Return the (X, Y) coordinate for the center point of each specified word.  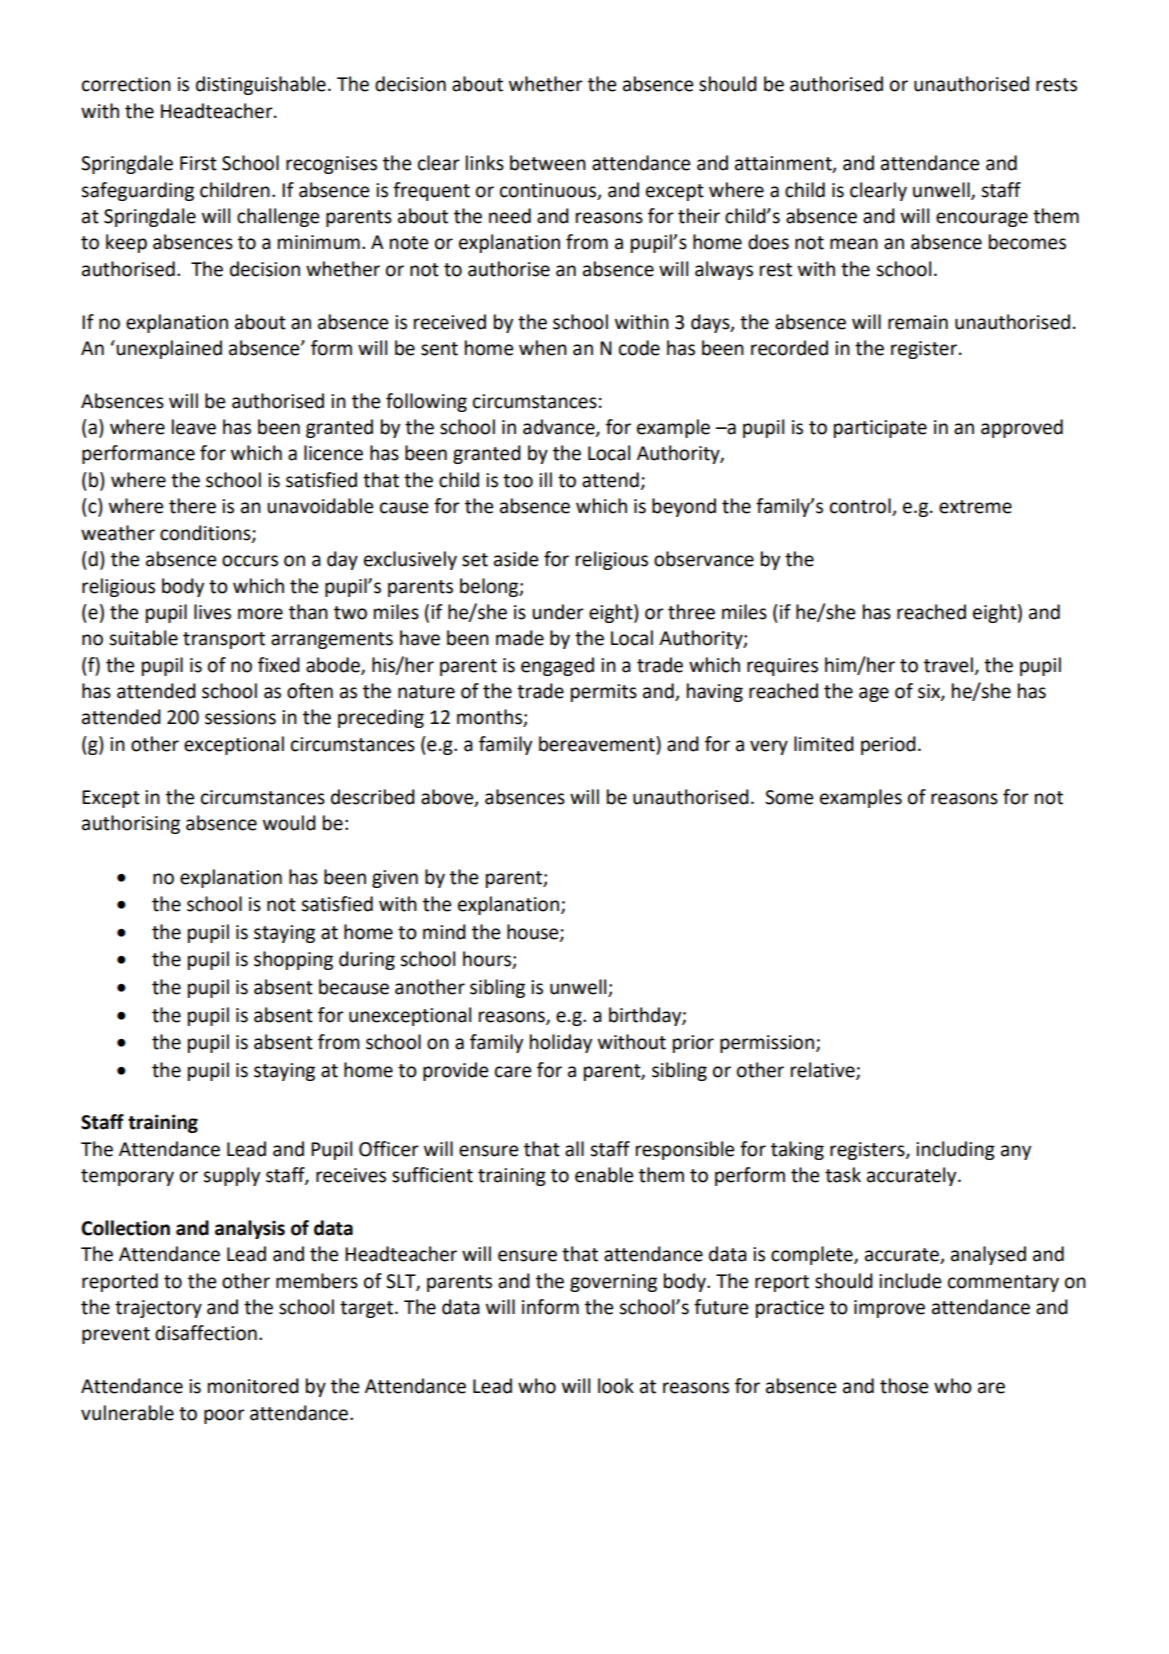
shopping (293, 960)
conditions (206, 533)
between (548, 163)
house (534, 933)
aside (516, 559)
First (198, 163)
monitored (253, 1386)
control (861, 507)
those (904, 1386)
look (616, 1386)
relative (824, 1070)
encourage (982, 219)
